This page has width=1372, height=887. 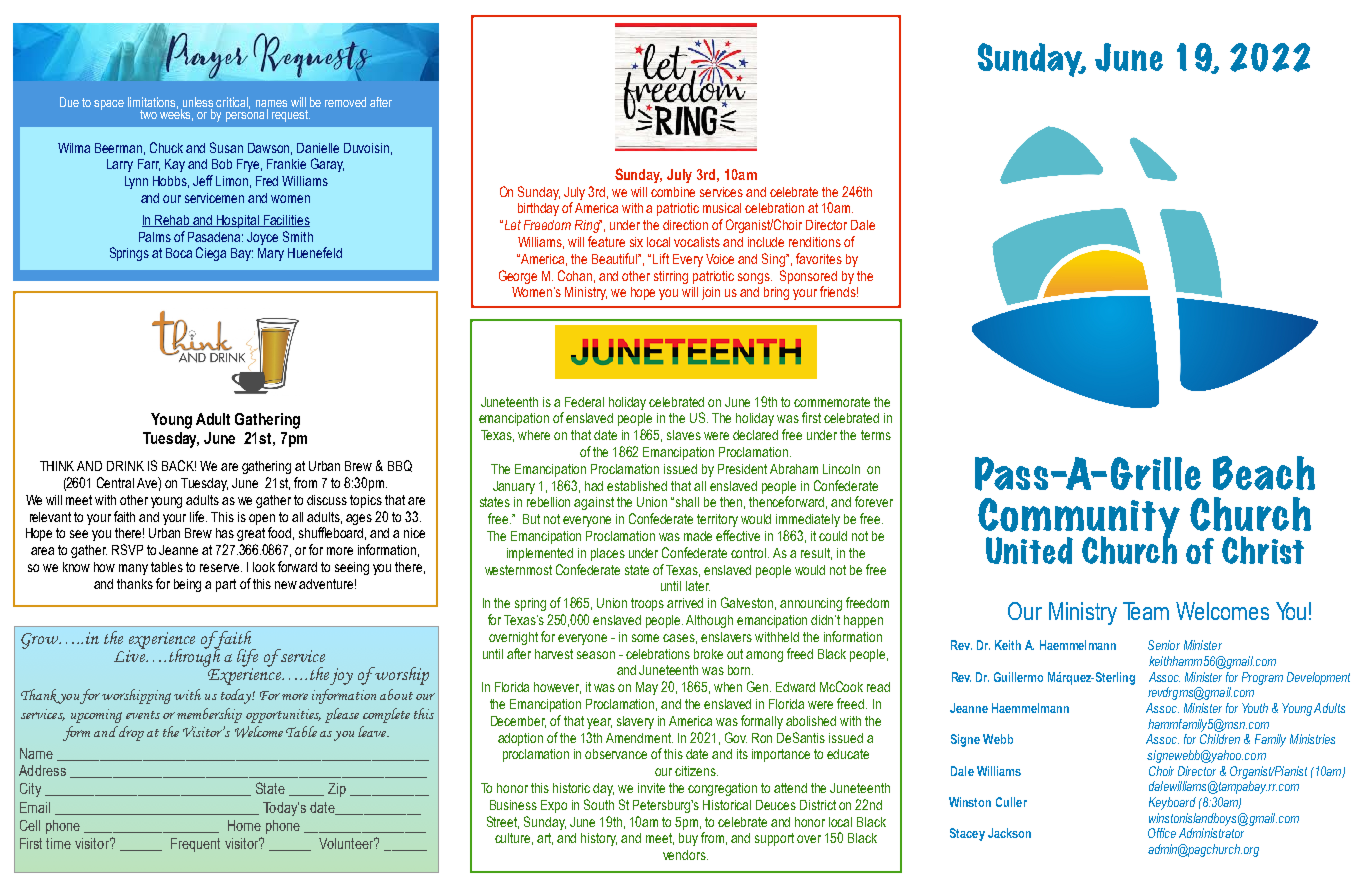 I want to click on buy, so click(x=688, y=839).
